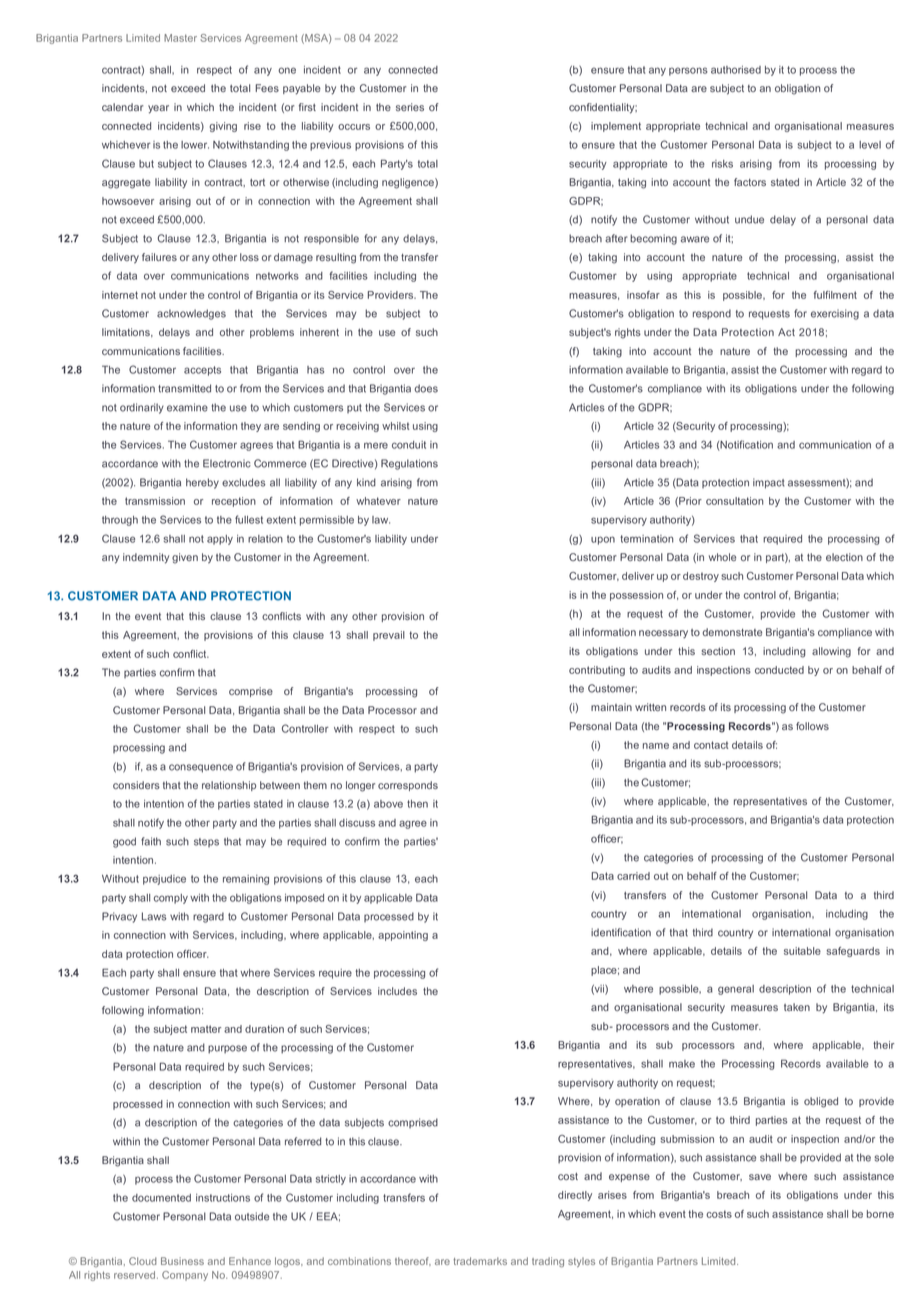 This screenshot has width=924, height=1308. I want to click on persons, so click(688, 71).
